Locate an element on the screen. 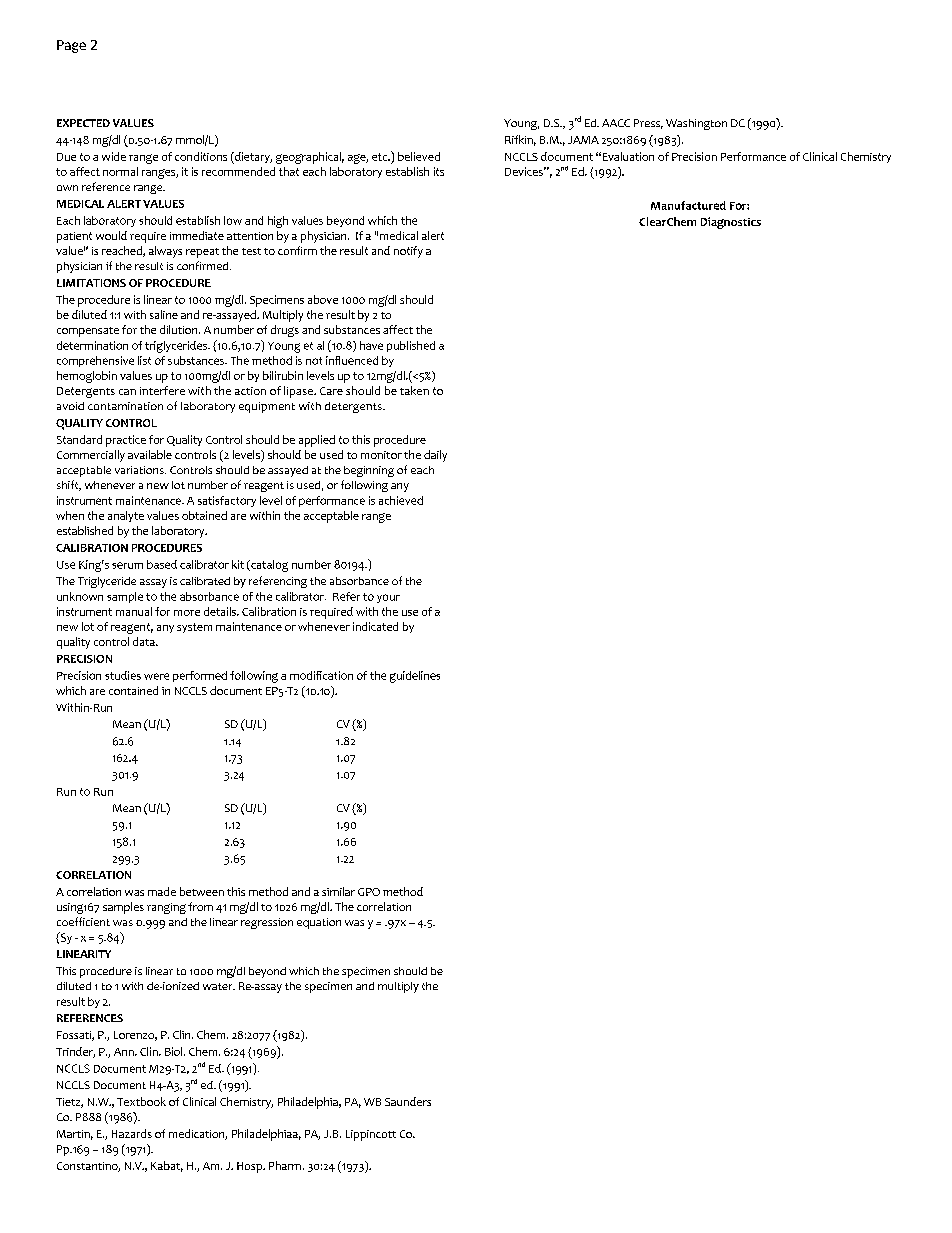  your is located at coordinates (388, 598).
